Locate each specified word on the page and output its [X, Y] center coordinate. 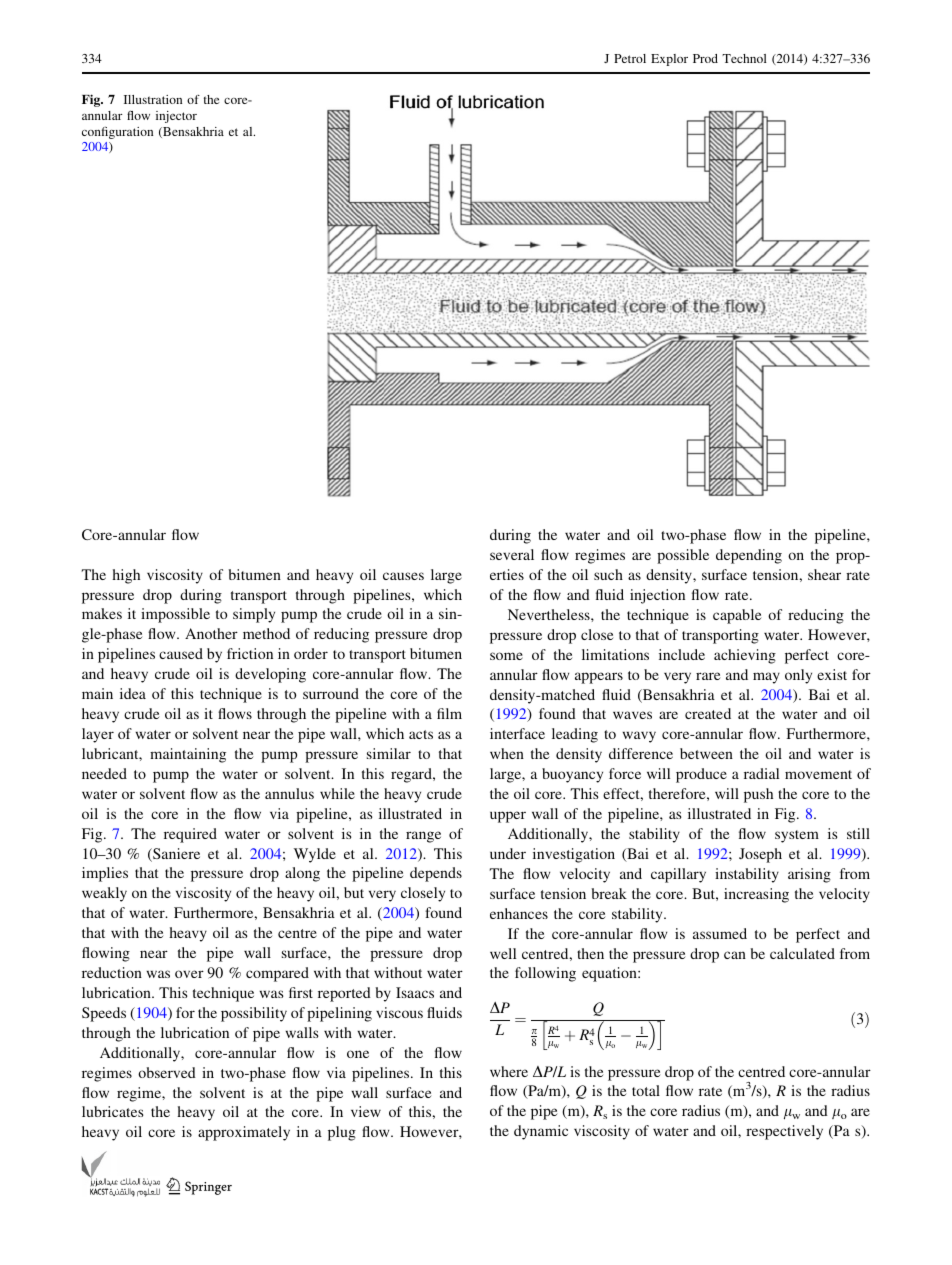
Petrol [630, 58]
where [509, 1071]
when [507, 753]
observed [167, 1072]
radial [761, 773]
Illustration [153, 99]
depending [749, 556]
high [126, 576]
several [512, 554]
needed [104, 773]
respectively [784, 1132]
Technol [744, 58]
